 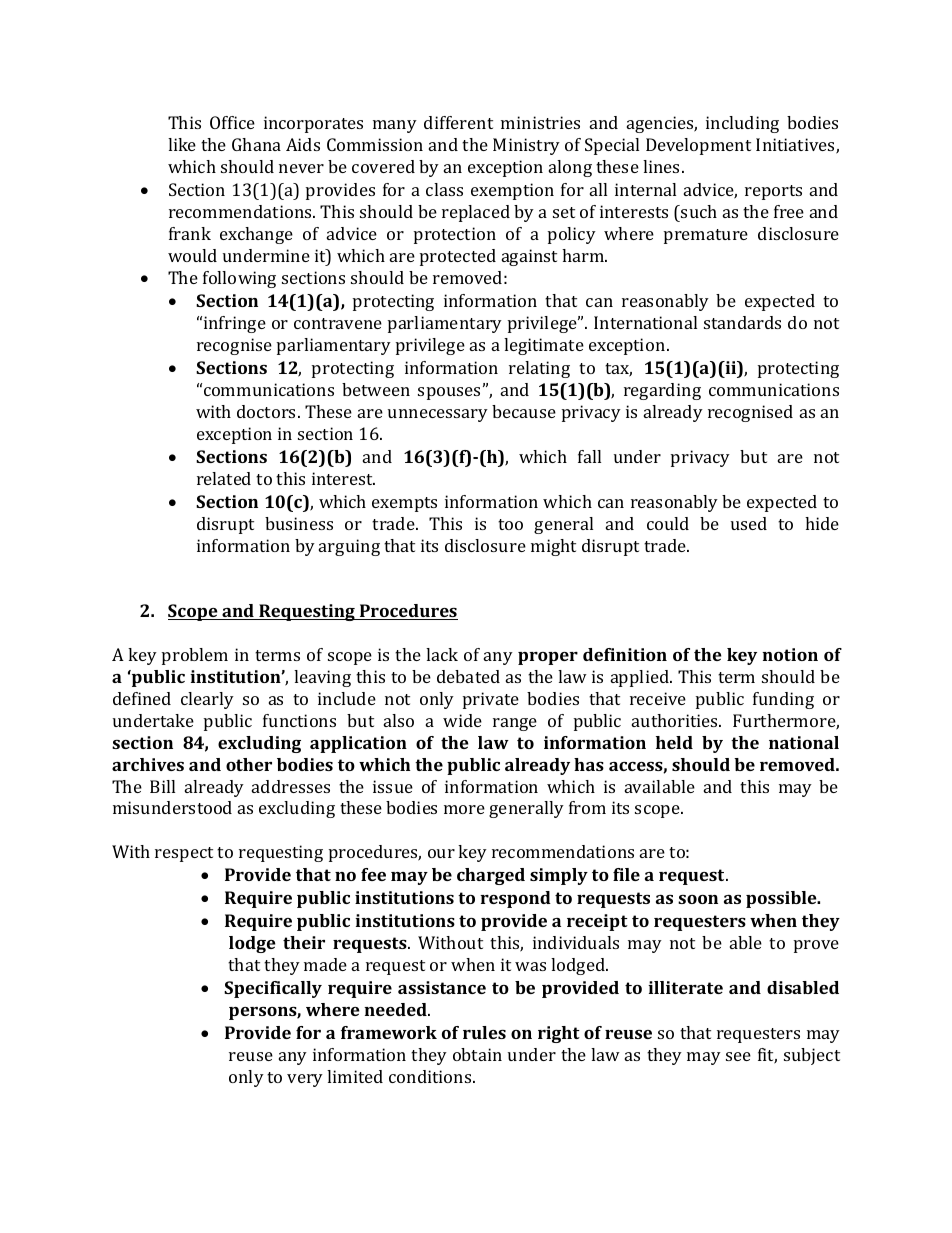 What do you see at coordinates (477, 1054) in the screenshot?
I see `obtain` at bounding box center [477, 1054].
